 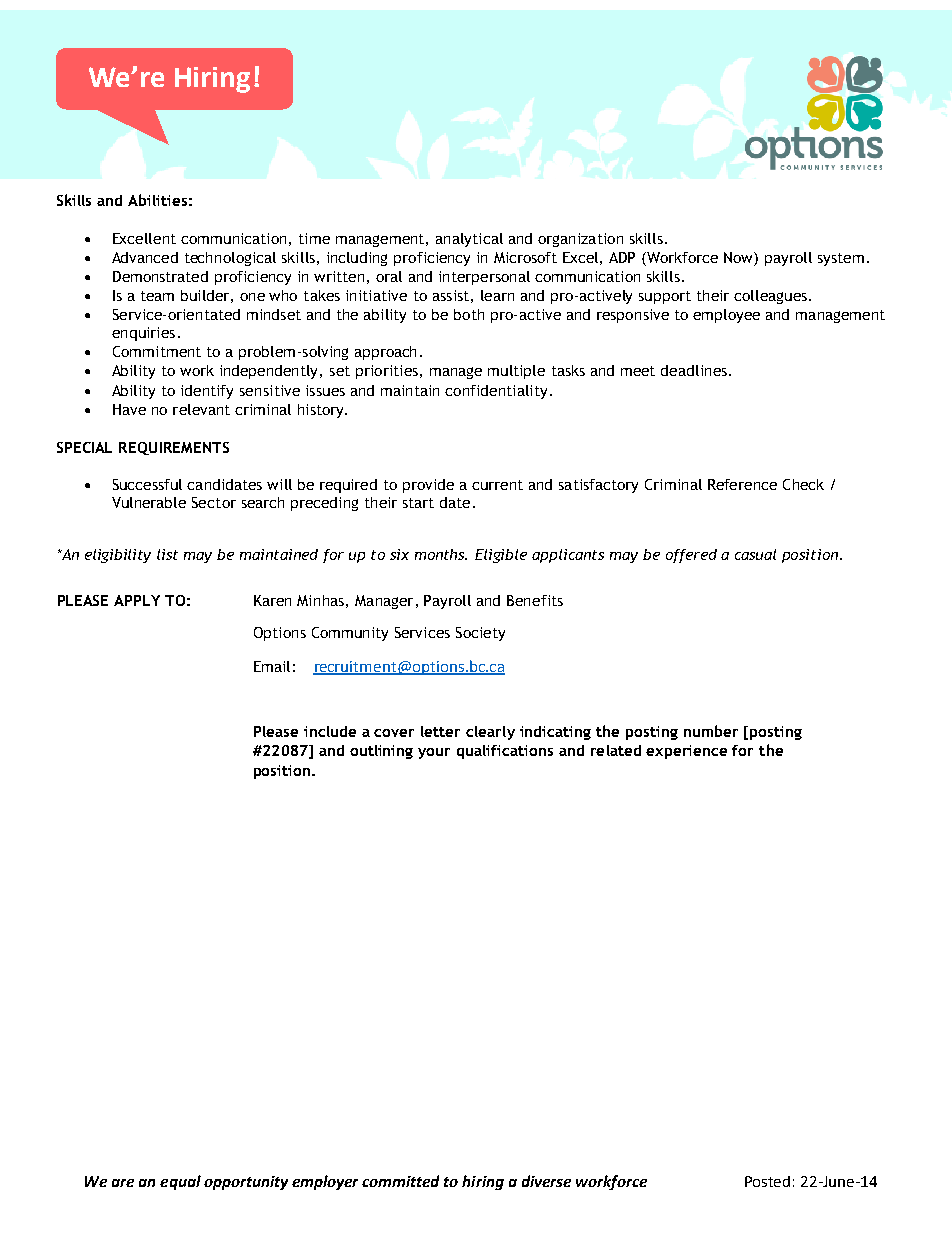 What do you see at coordinates (742, 484) in the screenshot?
I see `Reference` at bounding box center [742, 484].
